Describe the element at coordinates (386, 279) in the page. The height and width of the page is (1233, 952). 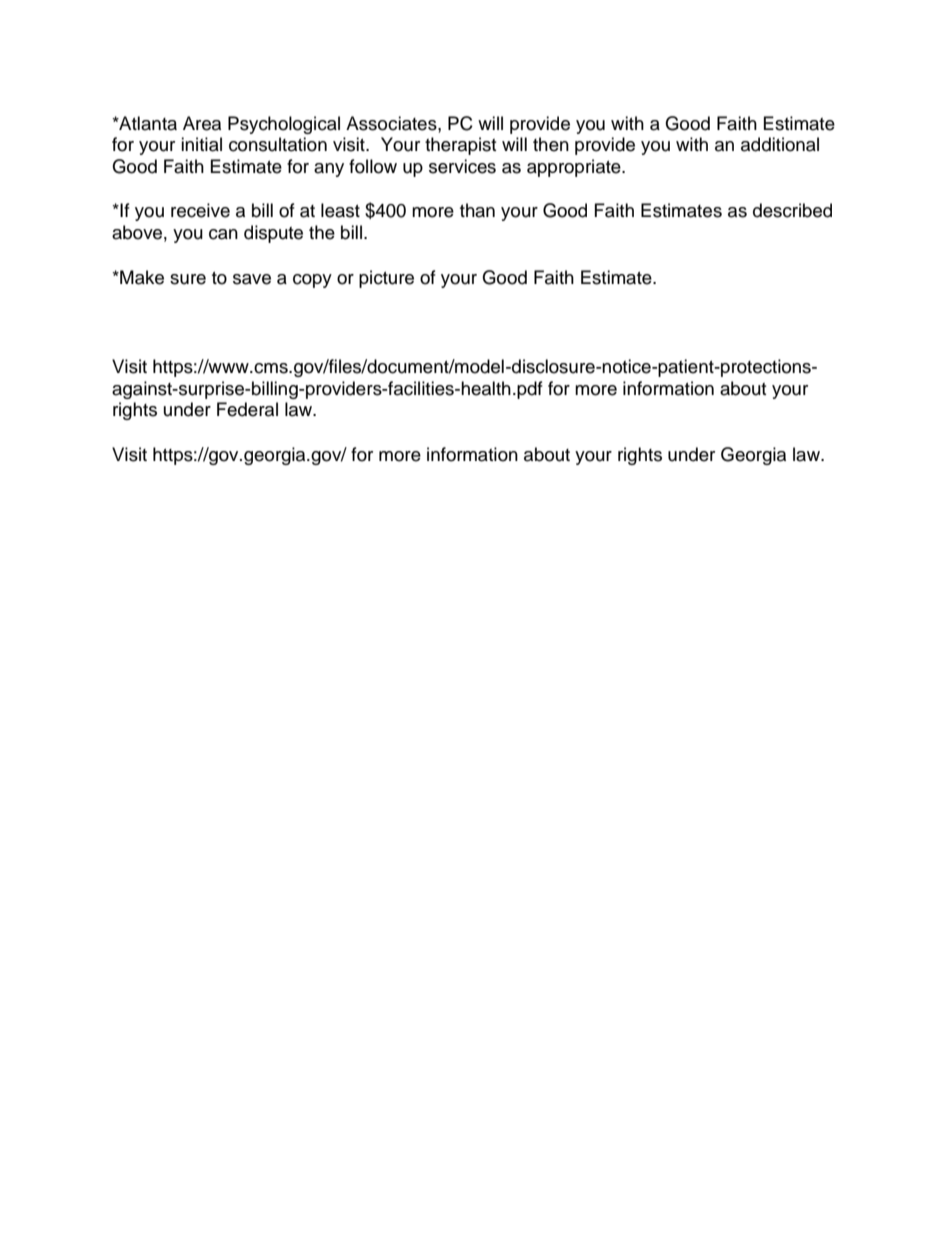
I see `picture` at that location.
